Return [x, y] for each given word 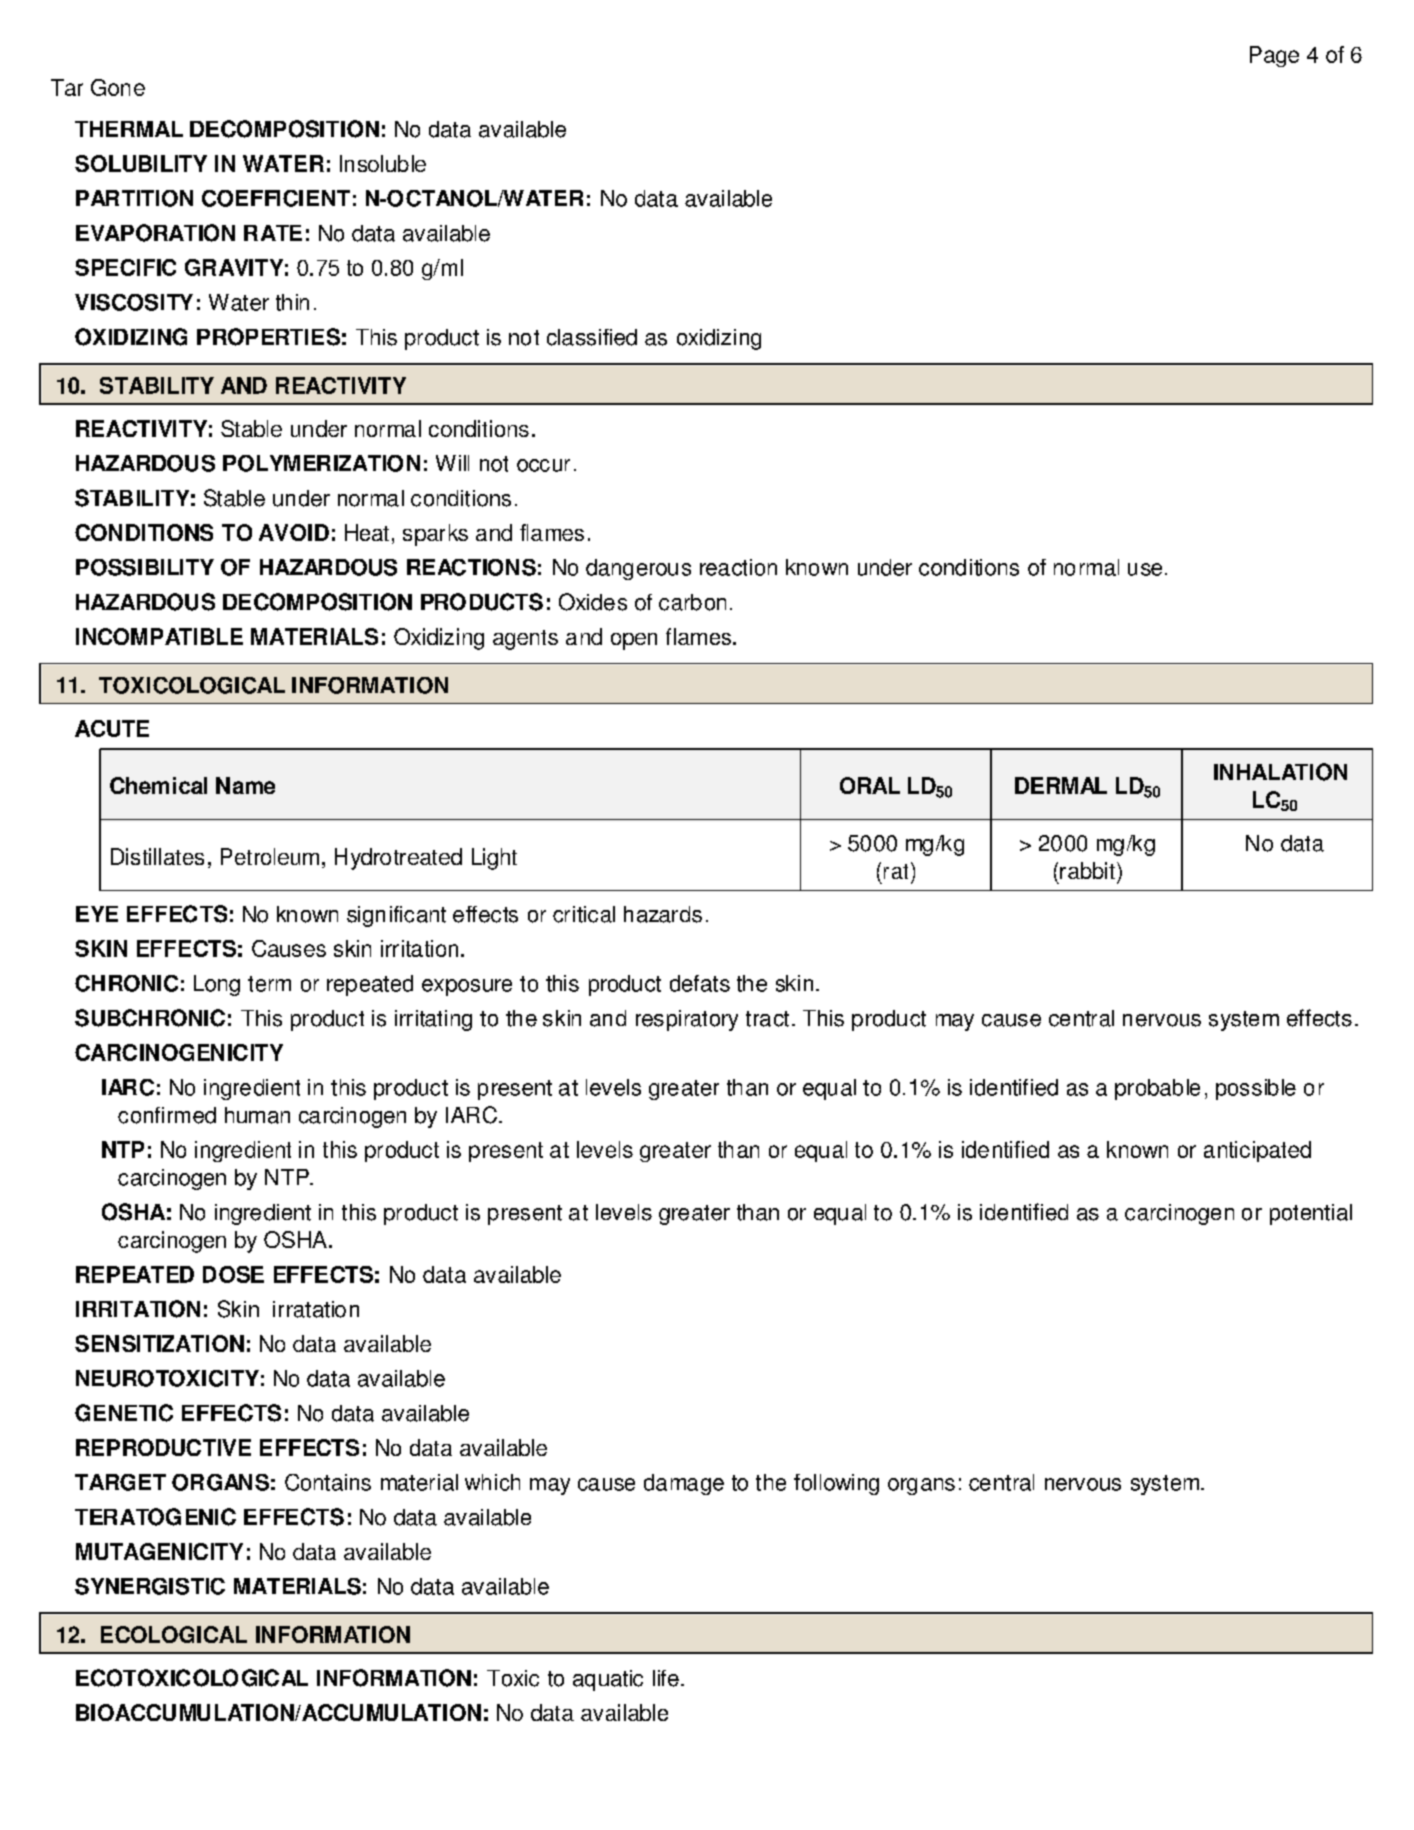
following [836, 1484]
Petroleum [270, 856]
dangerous [638, 569]
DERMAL [1061, 785]
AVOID [294, 532]
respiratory [687, 1020]
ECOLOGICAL [174, 1634]
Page [1274, 56]
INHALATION [1280, 772]
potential [1311, 1214]
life [666, 1678]
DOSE [233, 1274]
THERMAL [129, 129]
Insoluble [383, 163]
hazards [663, 914]
